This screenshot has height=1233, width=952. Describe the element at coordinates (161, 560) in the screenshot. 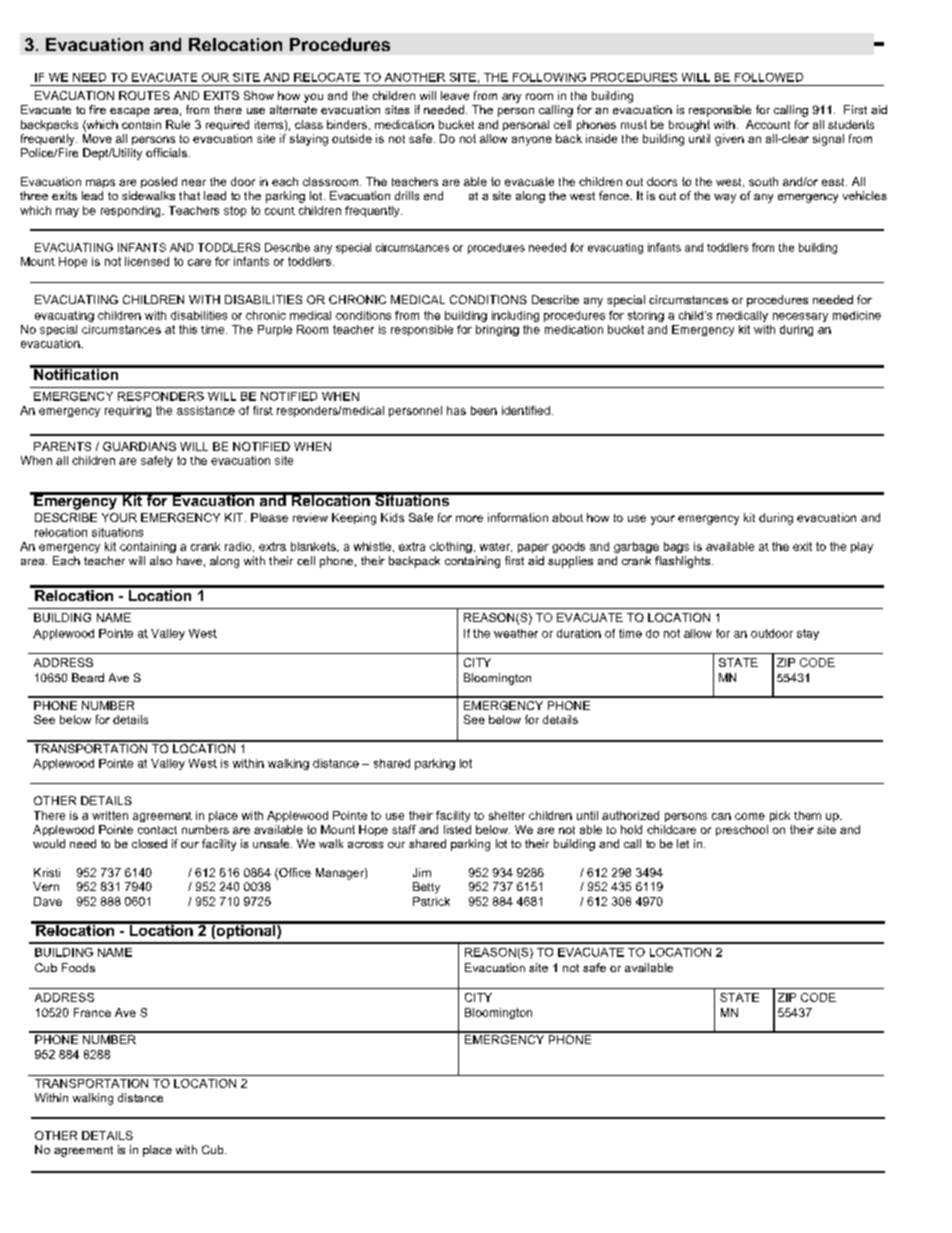

I see `also` at that location.
